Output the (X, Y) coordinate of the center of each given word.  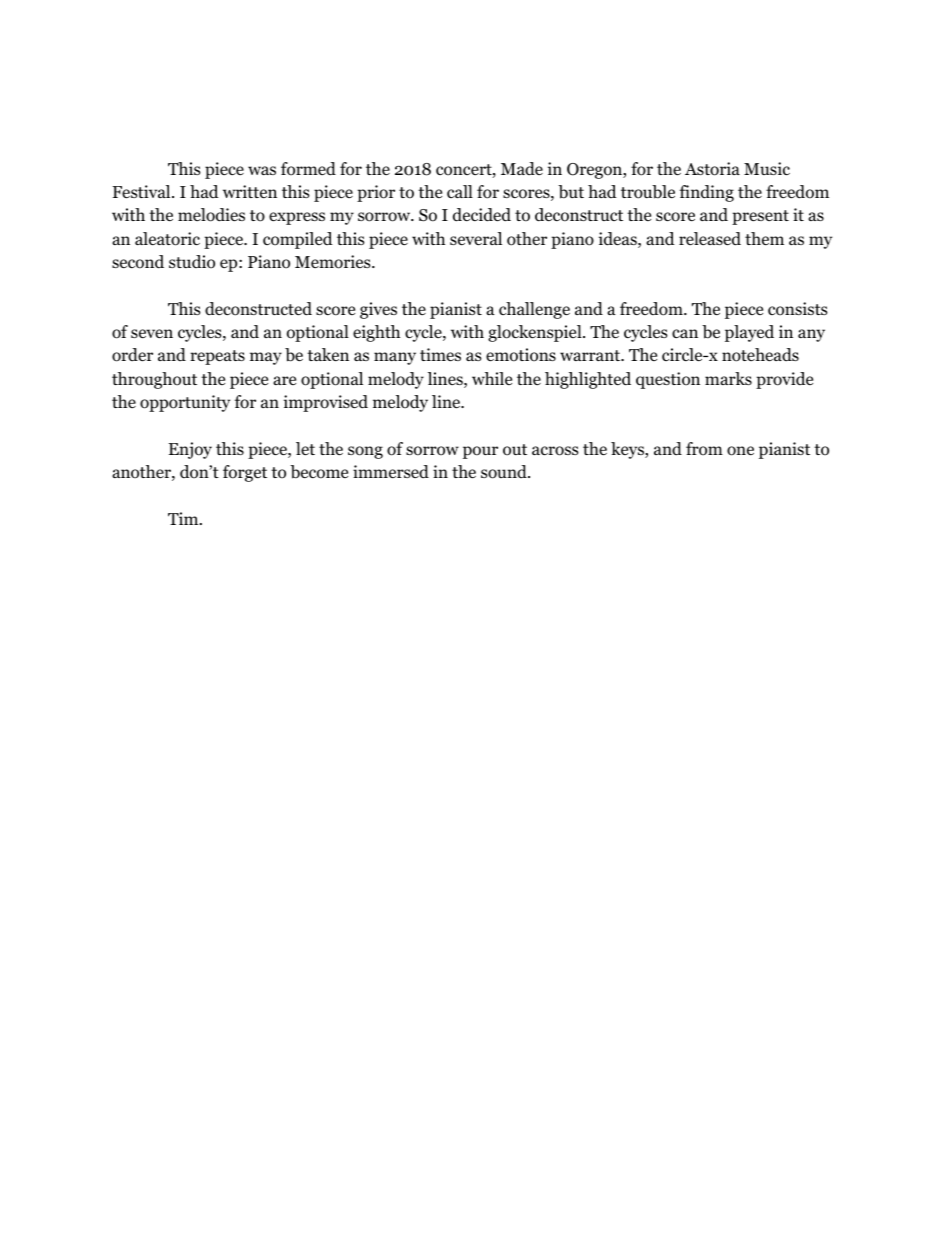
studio (192, 262)
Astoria (712, 169)
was (262, 170)
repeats (217, 357)
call (460, 191)
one (740, 451)
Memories (334, 262)
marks (728, 378)
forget (245, 473)
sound (505, 472)
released (710, 239)
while (492, 378)
